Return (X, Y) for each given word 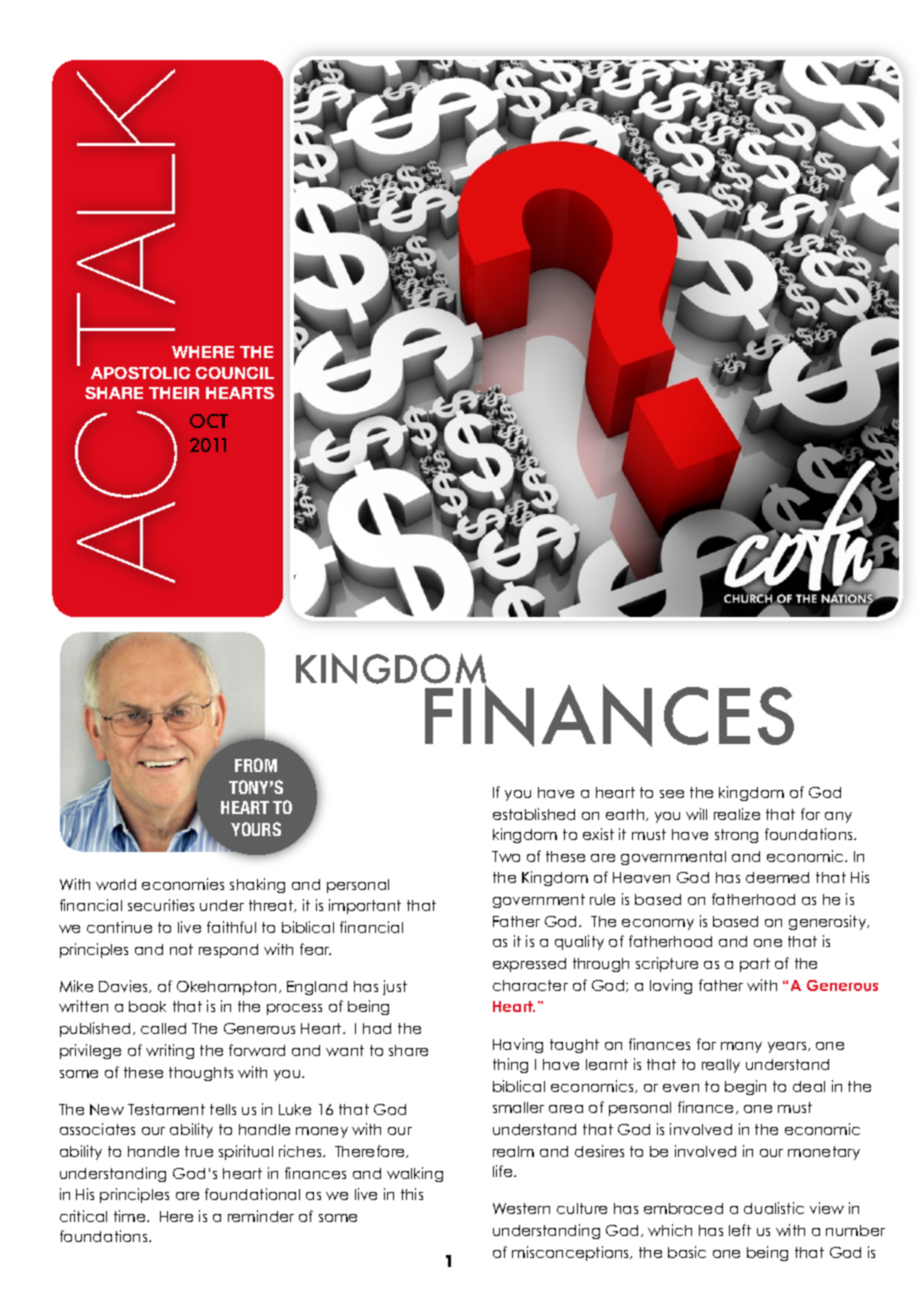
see (672, 794)
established (534, 814)
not (181, 949)
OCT (209, 421)
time (131, 1216)
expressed (529, 965)
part (755, 965)
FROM (256, 765)
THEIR (174, 393)
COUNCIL (235, 373)
